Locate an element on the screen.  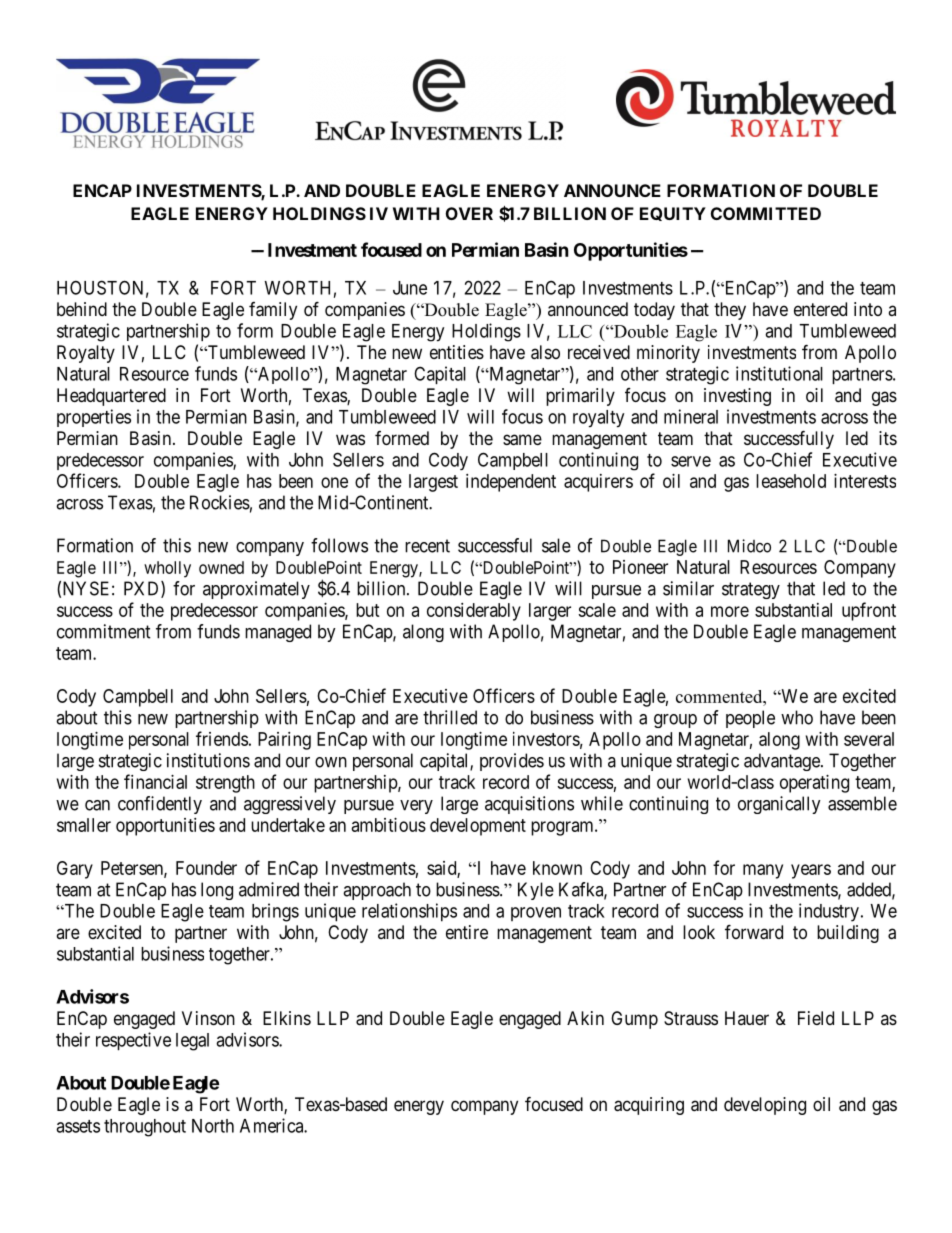
thrilled is located at coordinates (450, 717).
